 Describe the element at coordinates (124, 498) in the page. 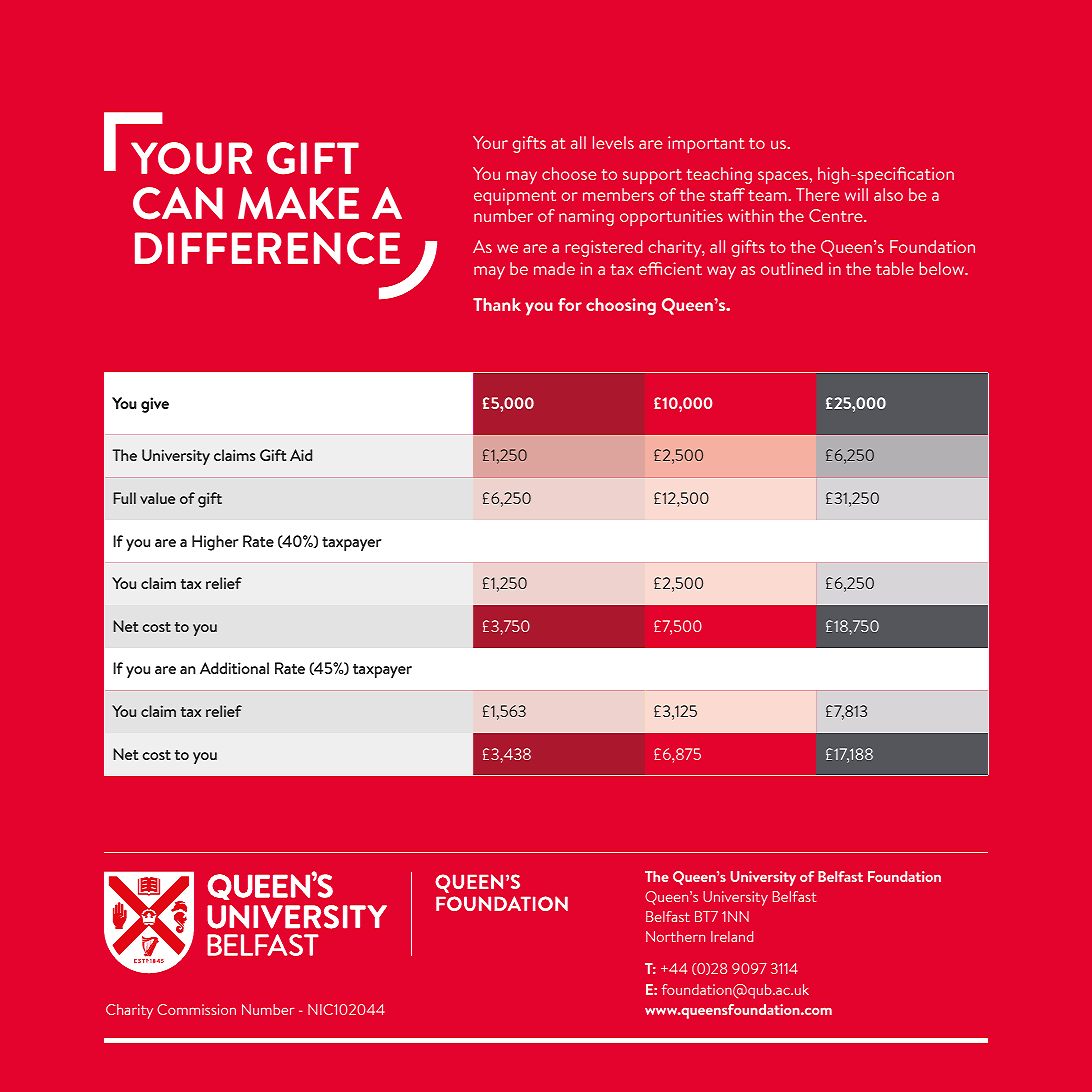

I see `Full` at that location.
